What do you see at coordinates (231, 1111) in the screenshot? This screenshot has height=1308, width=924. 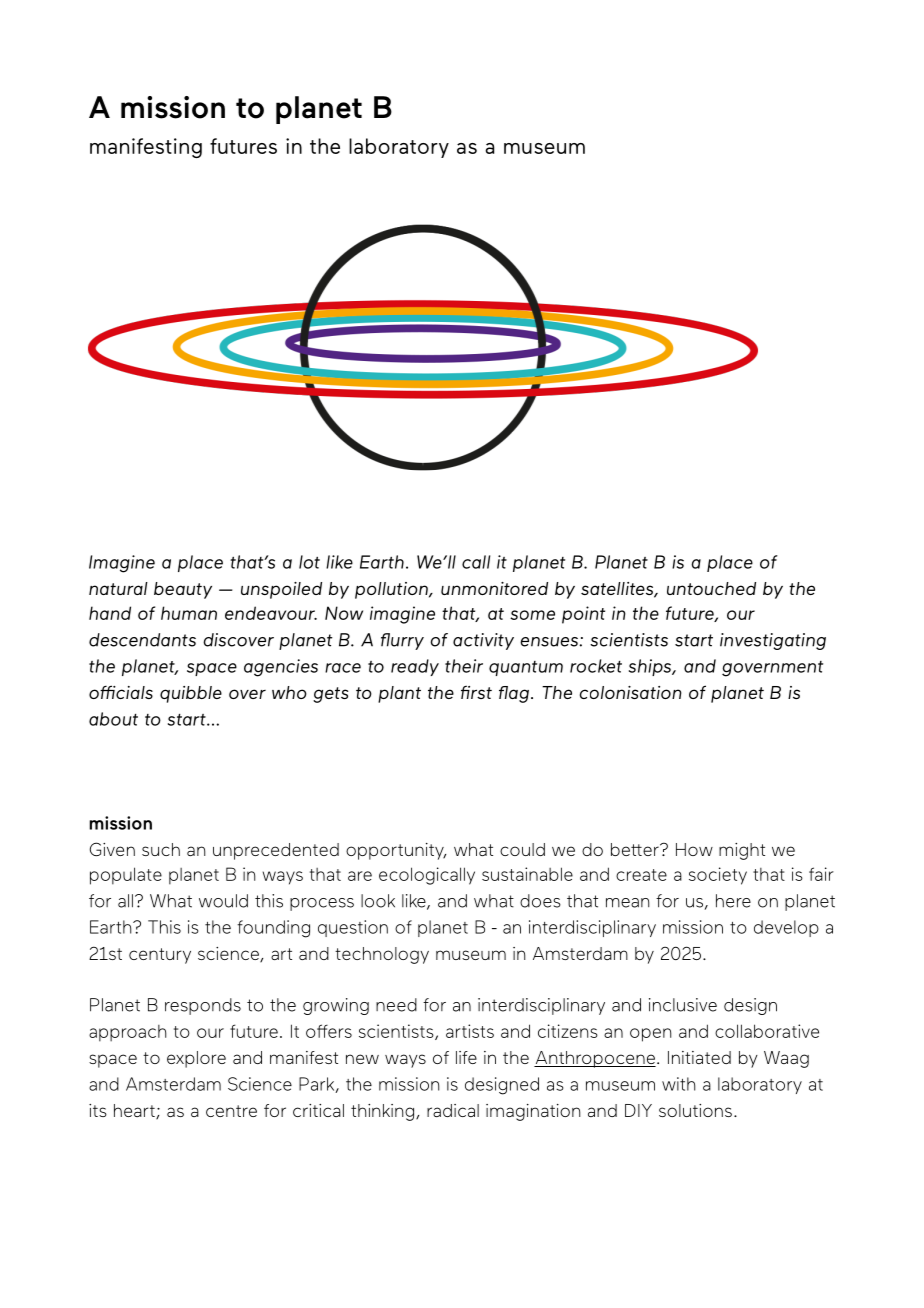 I see `centre` at bounding box center [231, 1111].
